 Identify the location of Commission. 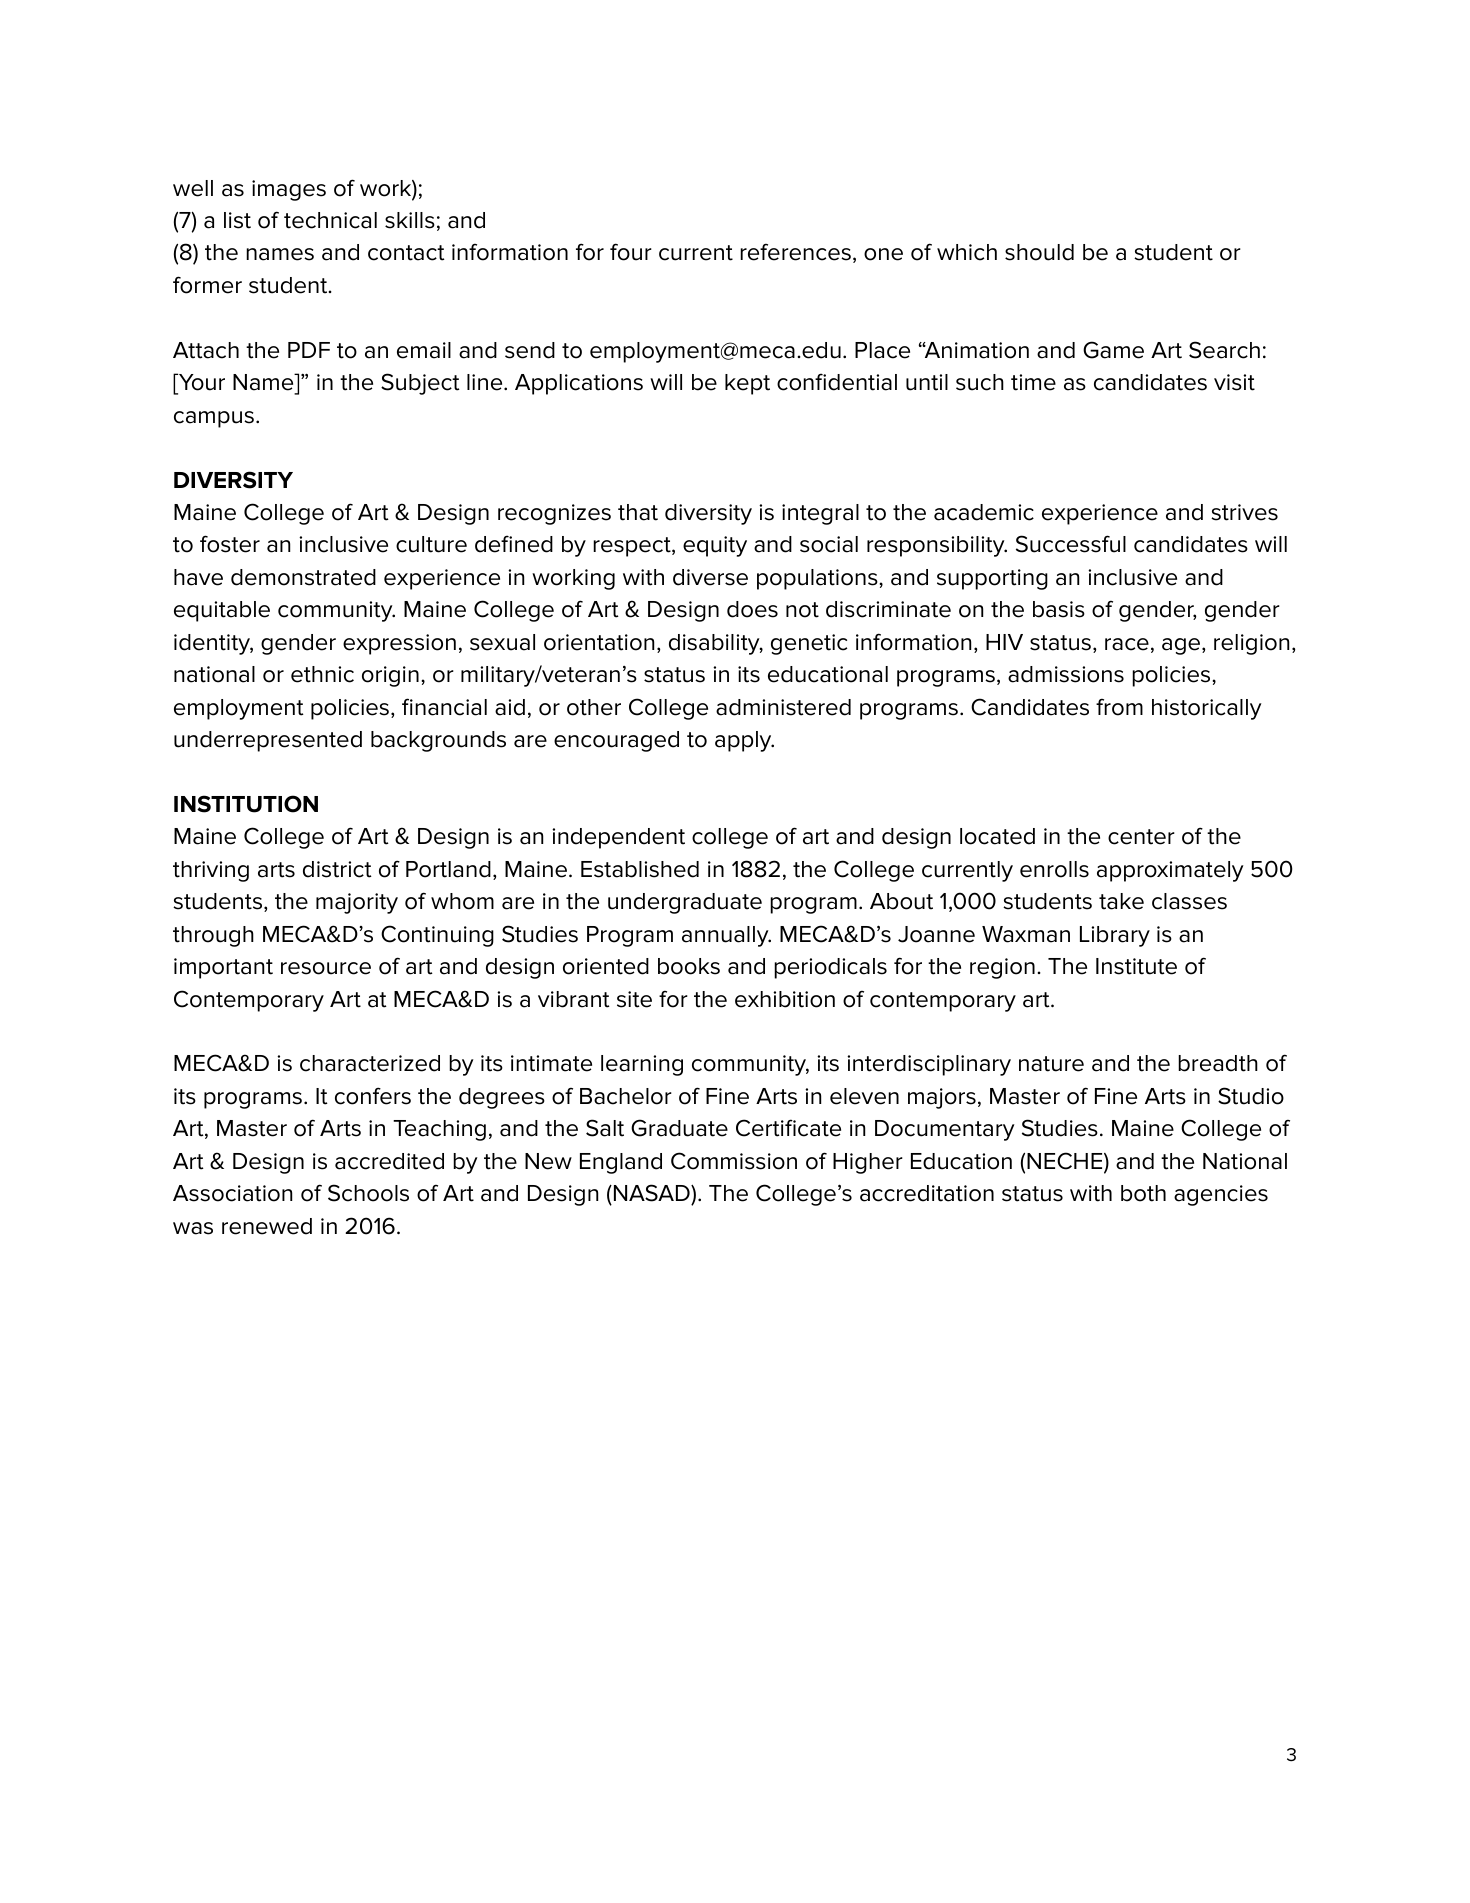
(734, 1161).
